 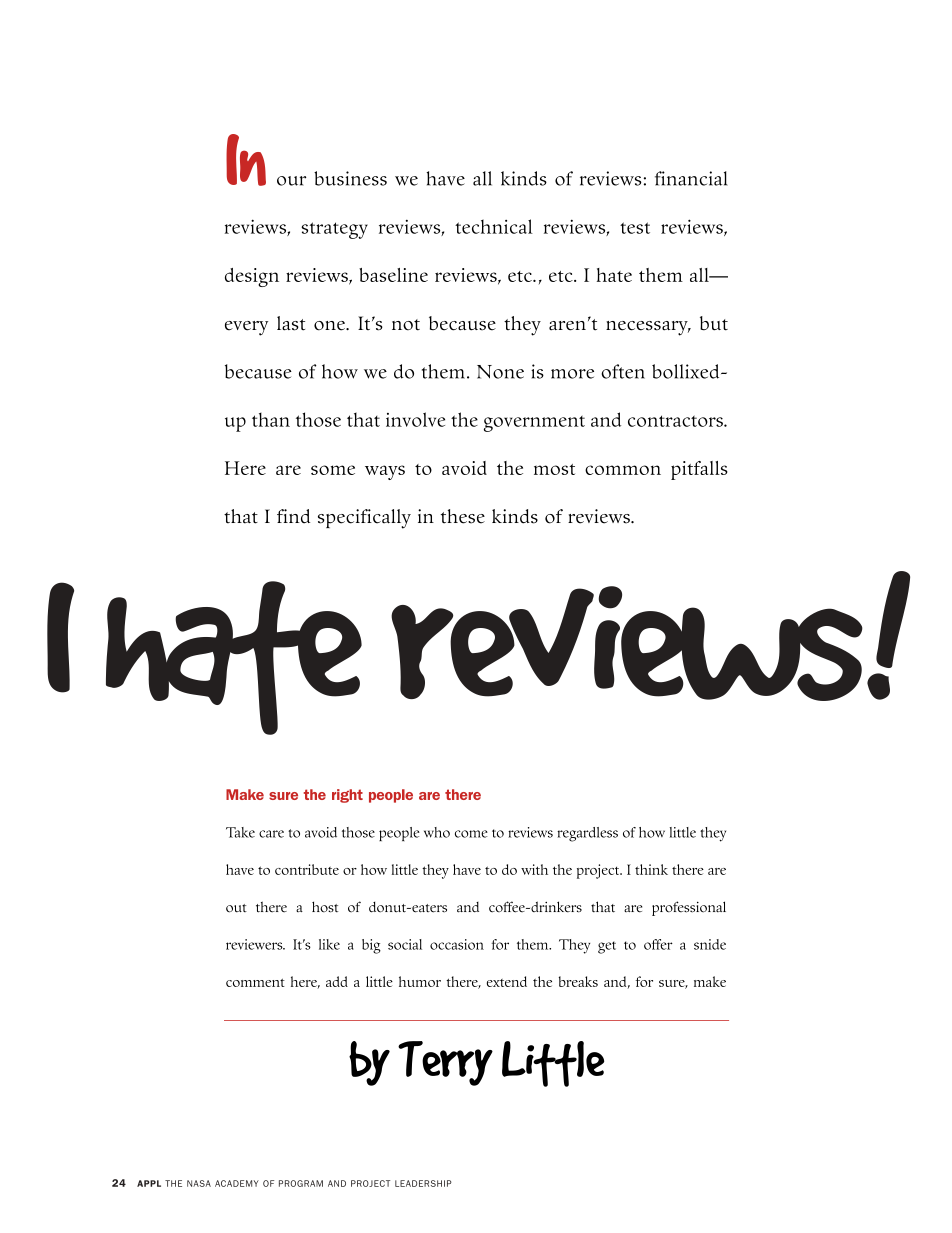 I want to click on our, so click(x=291, y=181).
